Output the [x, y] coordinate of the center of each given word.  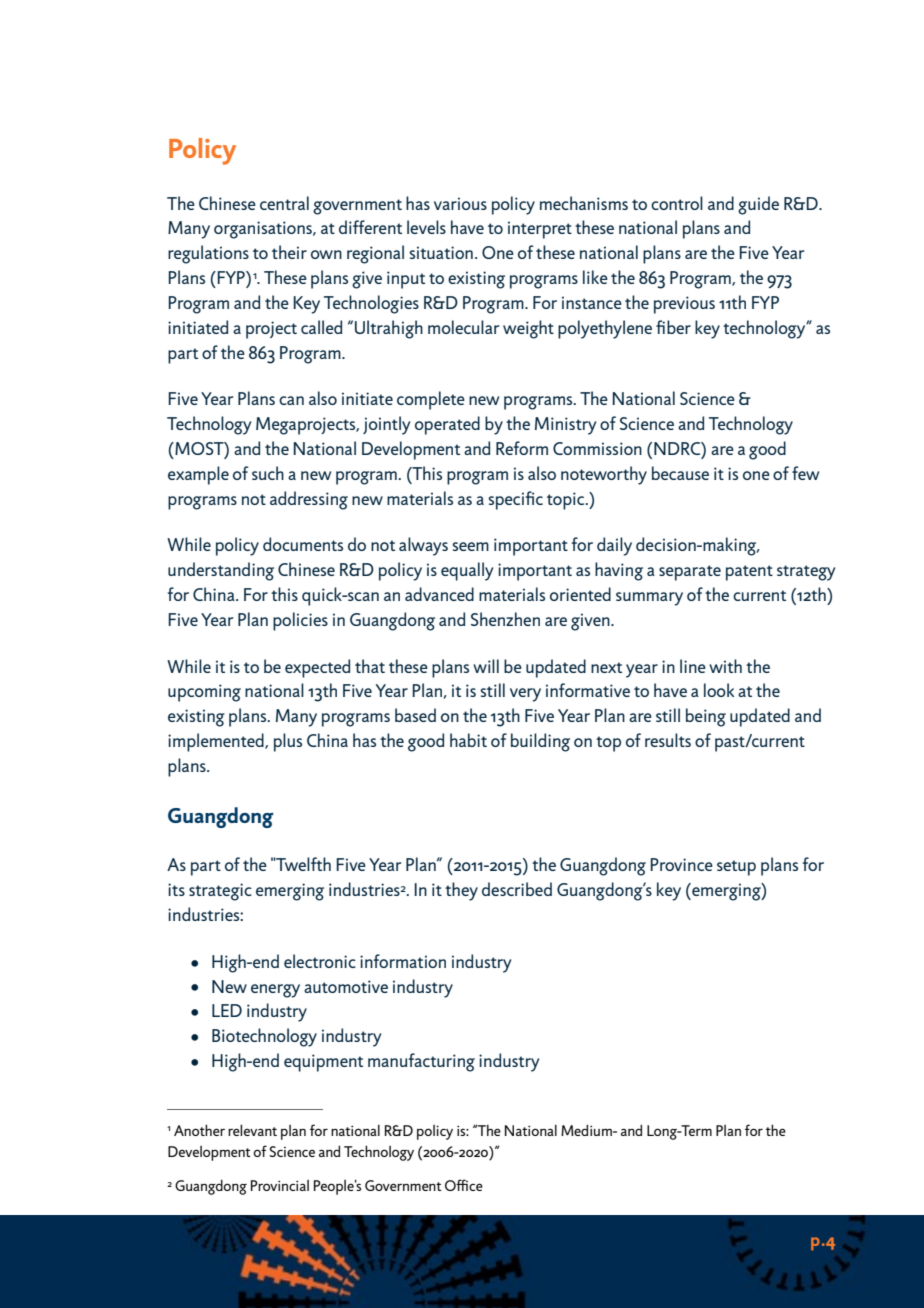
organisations [264, 230]
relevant [252, 1130]
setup [736, 868]
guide [758, 205]
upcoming [204, 693]
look [719, 690]
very [525, 695]
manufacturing [421, 1062]
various [460, 203]
